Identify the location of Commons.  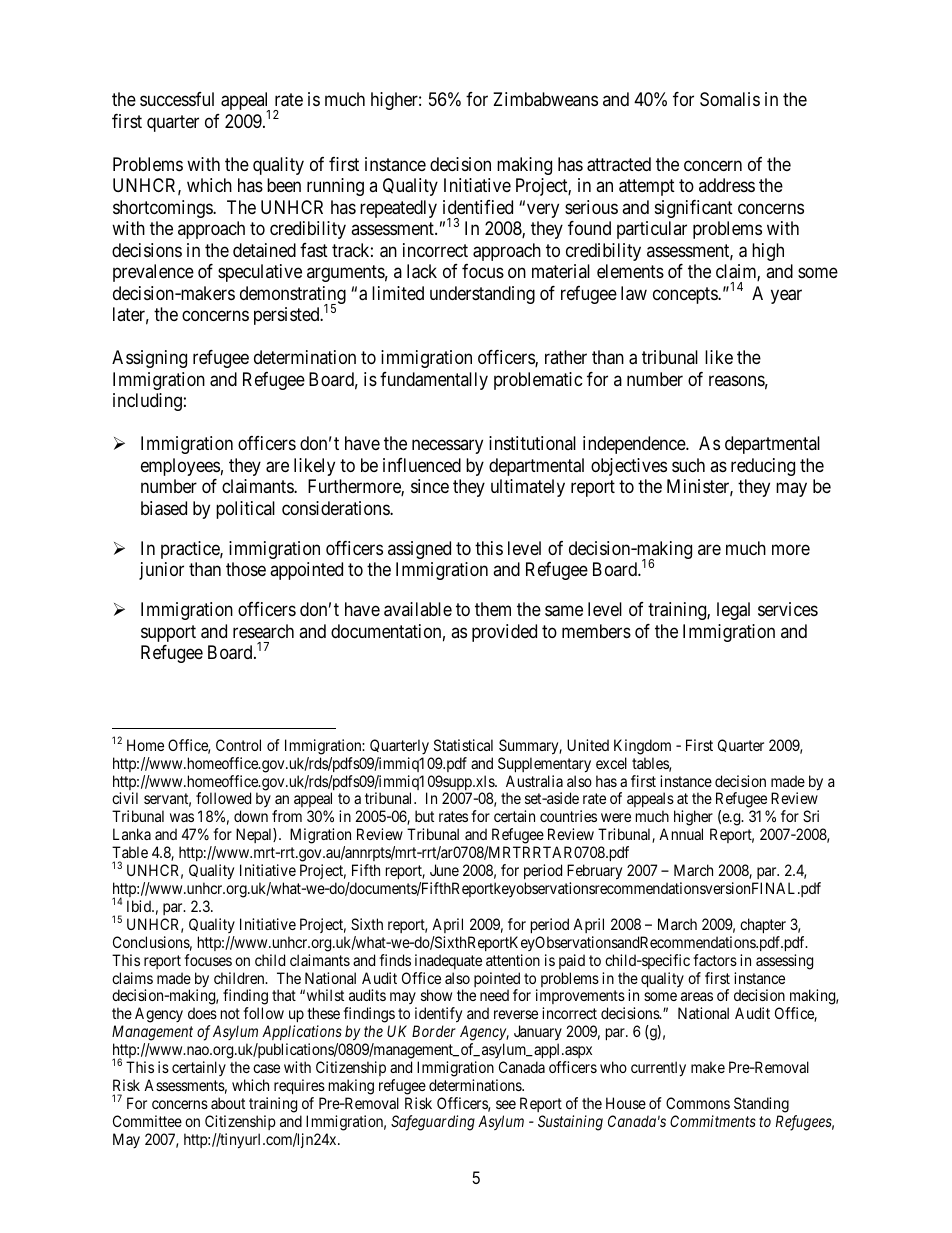
(698, 1103).
